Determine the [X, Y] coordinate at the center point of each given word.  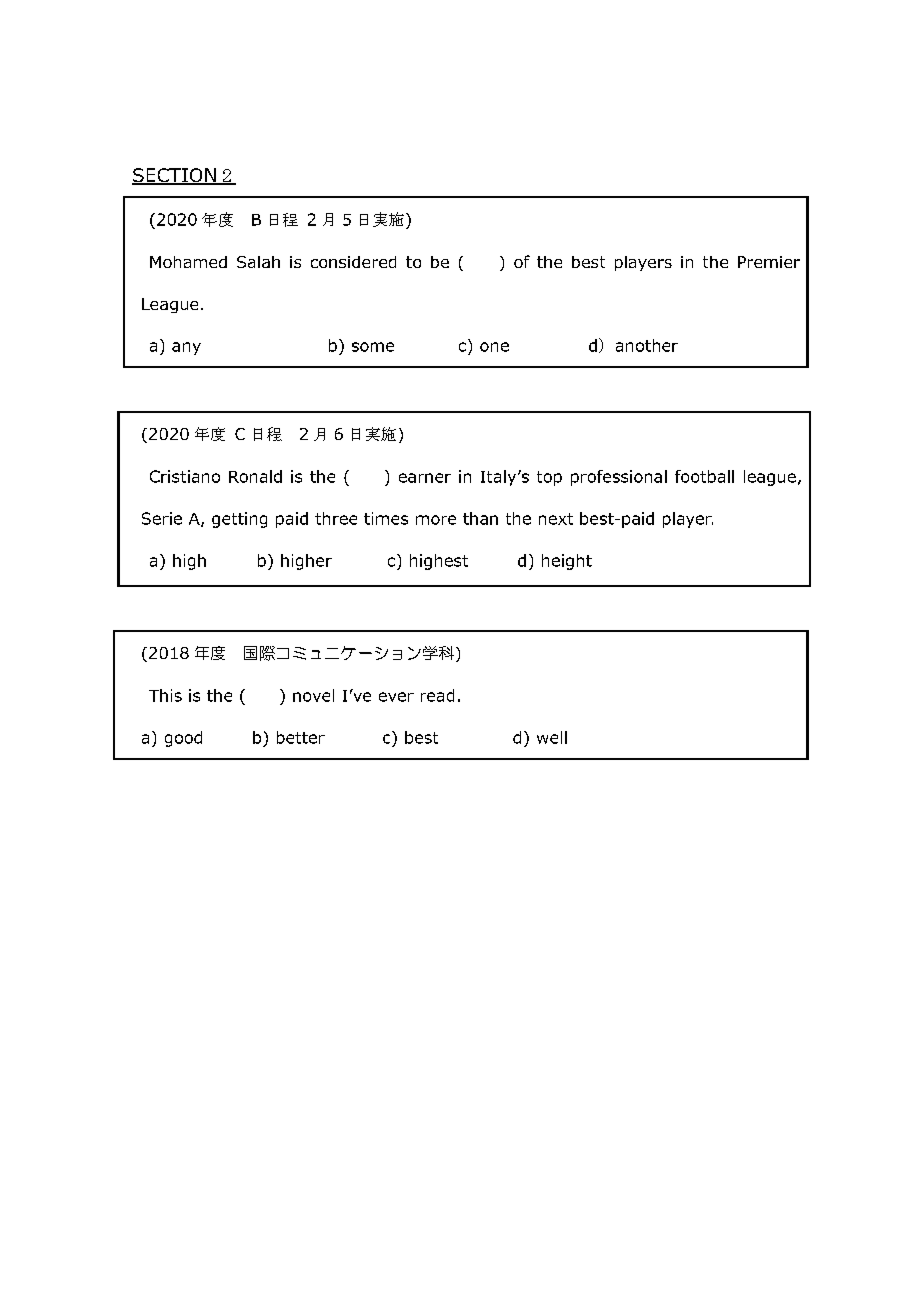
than [480, 518]
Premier [769, 262]
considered [353, 262]
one [494, 347]
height [567, 562]
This [165, 695]
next [556, 519]
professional [619, 478]
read [437, 695]
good [183, 739]
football [704, 476]
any [186, 348]
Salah [258, 262]
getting [239, 520]
